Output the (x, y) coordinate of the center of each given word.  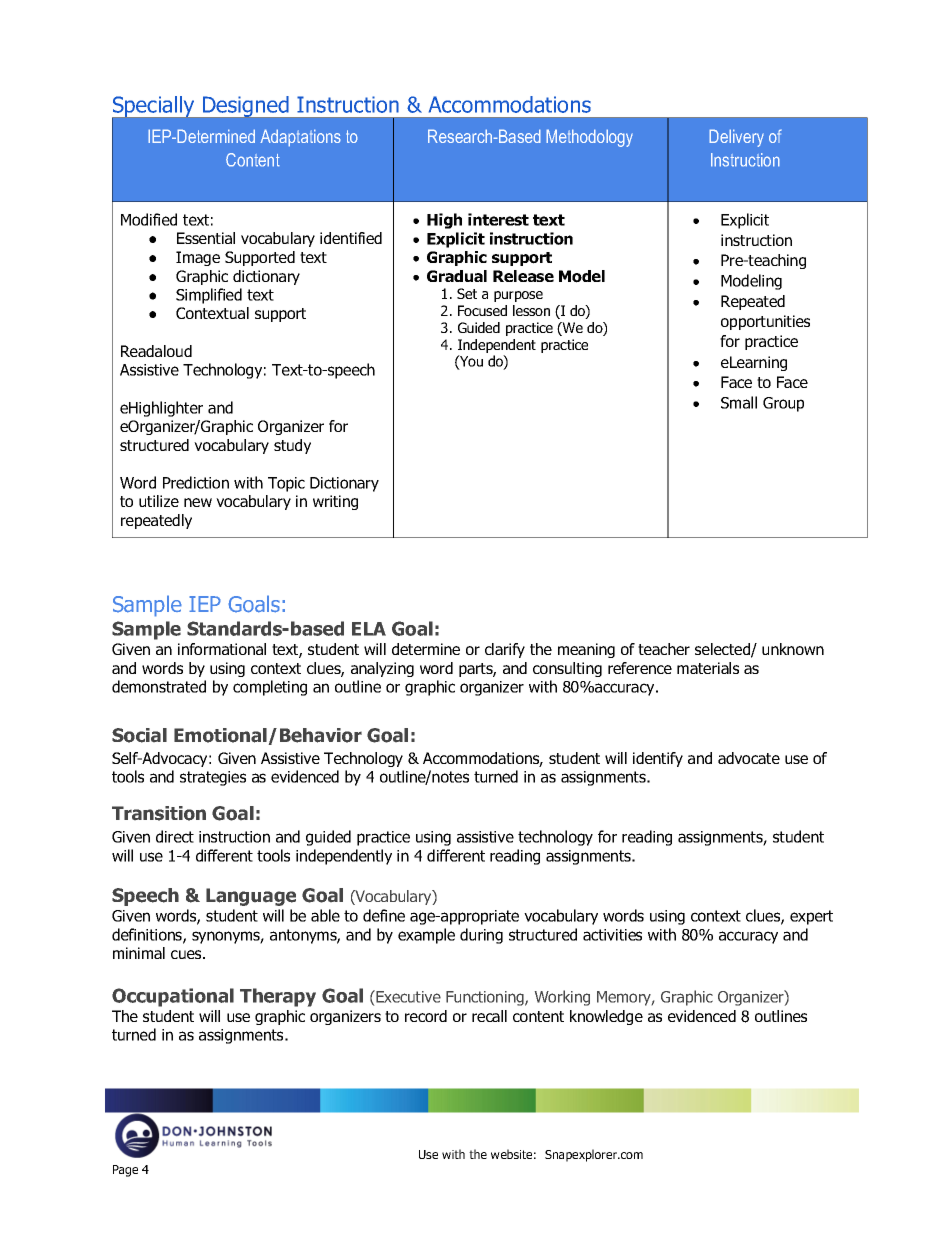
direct (175, 836)
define (384, 915)
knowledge (606, 1017)
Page (125, 1171)
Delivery (736, 138)
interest (498, 219)
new (198, 502)
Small (739, 402)
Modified (149, 219)
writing (335, 502)
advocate (749, 758)
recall (489, 1016)
